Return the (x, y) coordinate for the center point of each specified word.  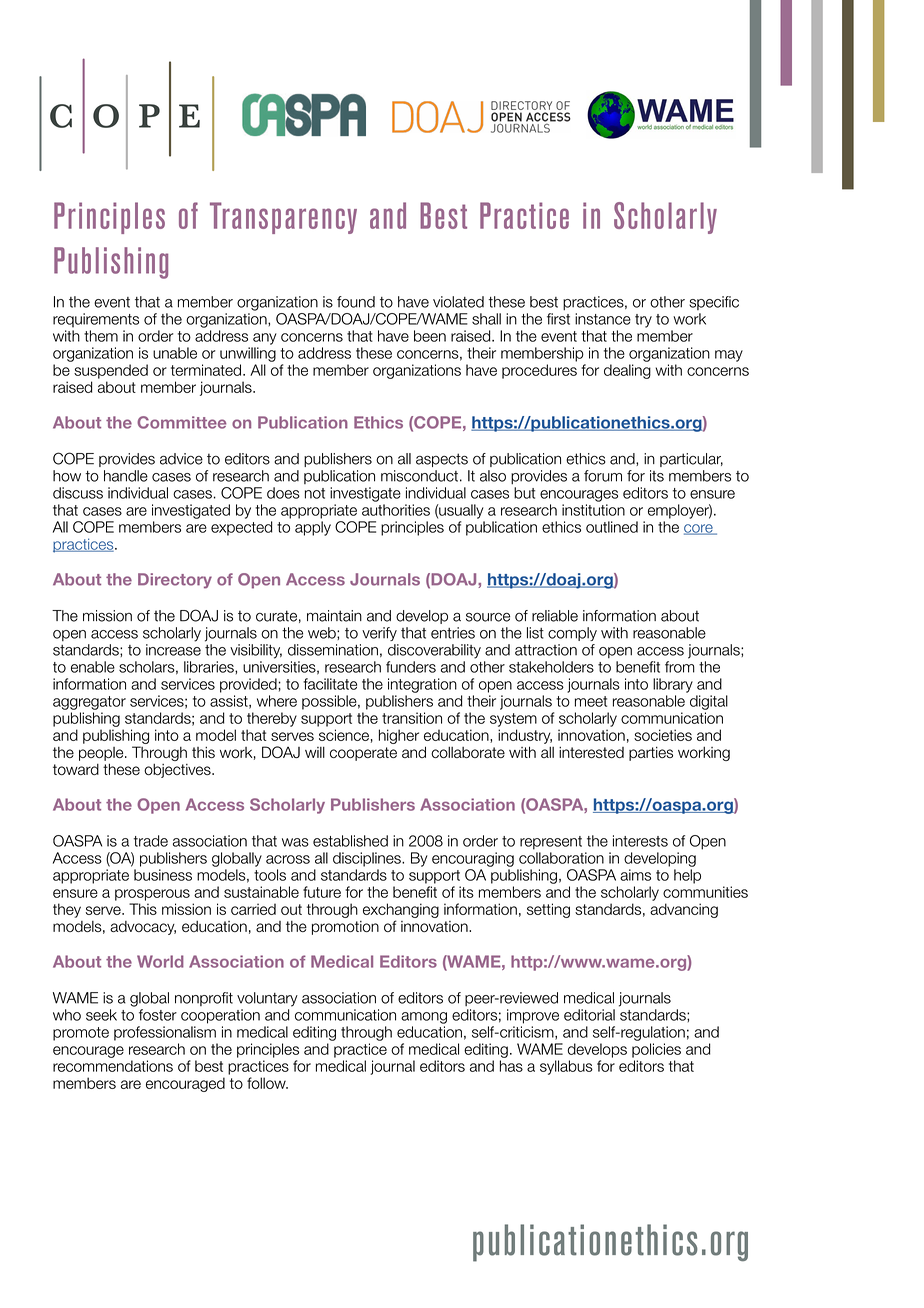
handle (126, 476)
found (356, 302)
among (424, 1018)
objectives (178, 771)
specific (714, 303)
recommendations (113, 1066)
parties (651, 754)
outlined (612, 527)
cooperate (363, 754)
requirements (96, 320)
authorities (396, 510)
